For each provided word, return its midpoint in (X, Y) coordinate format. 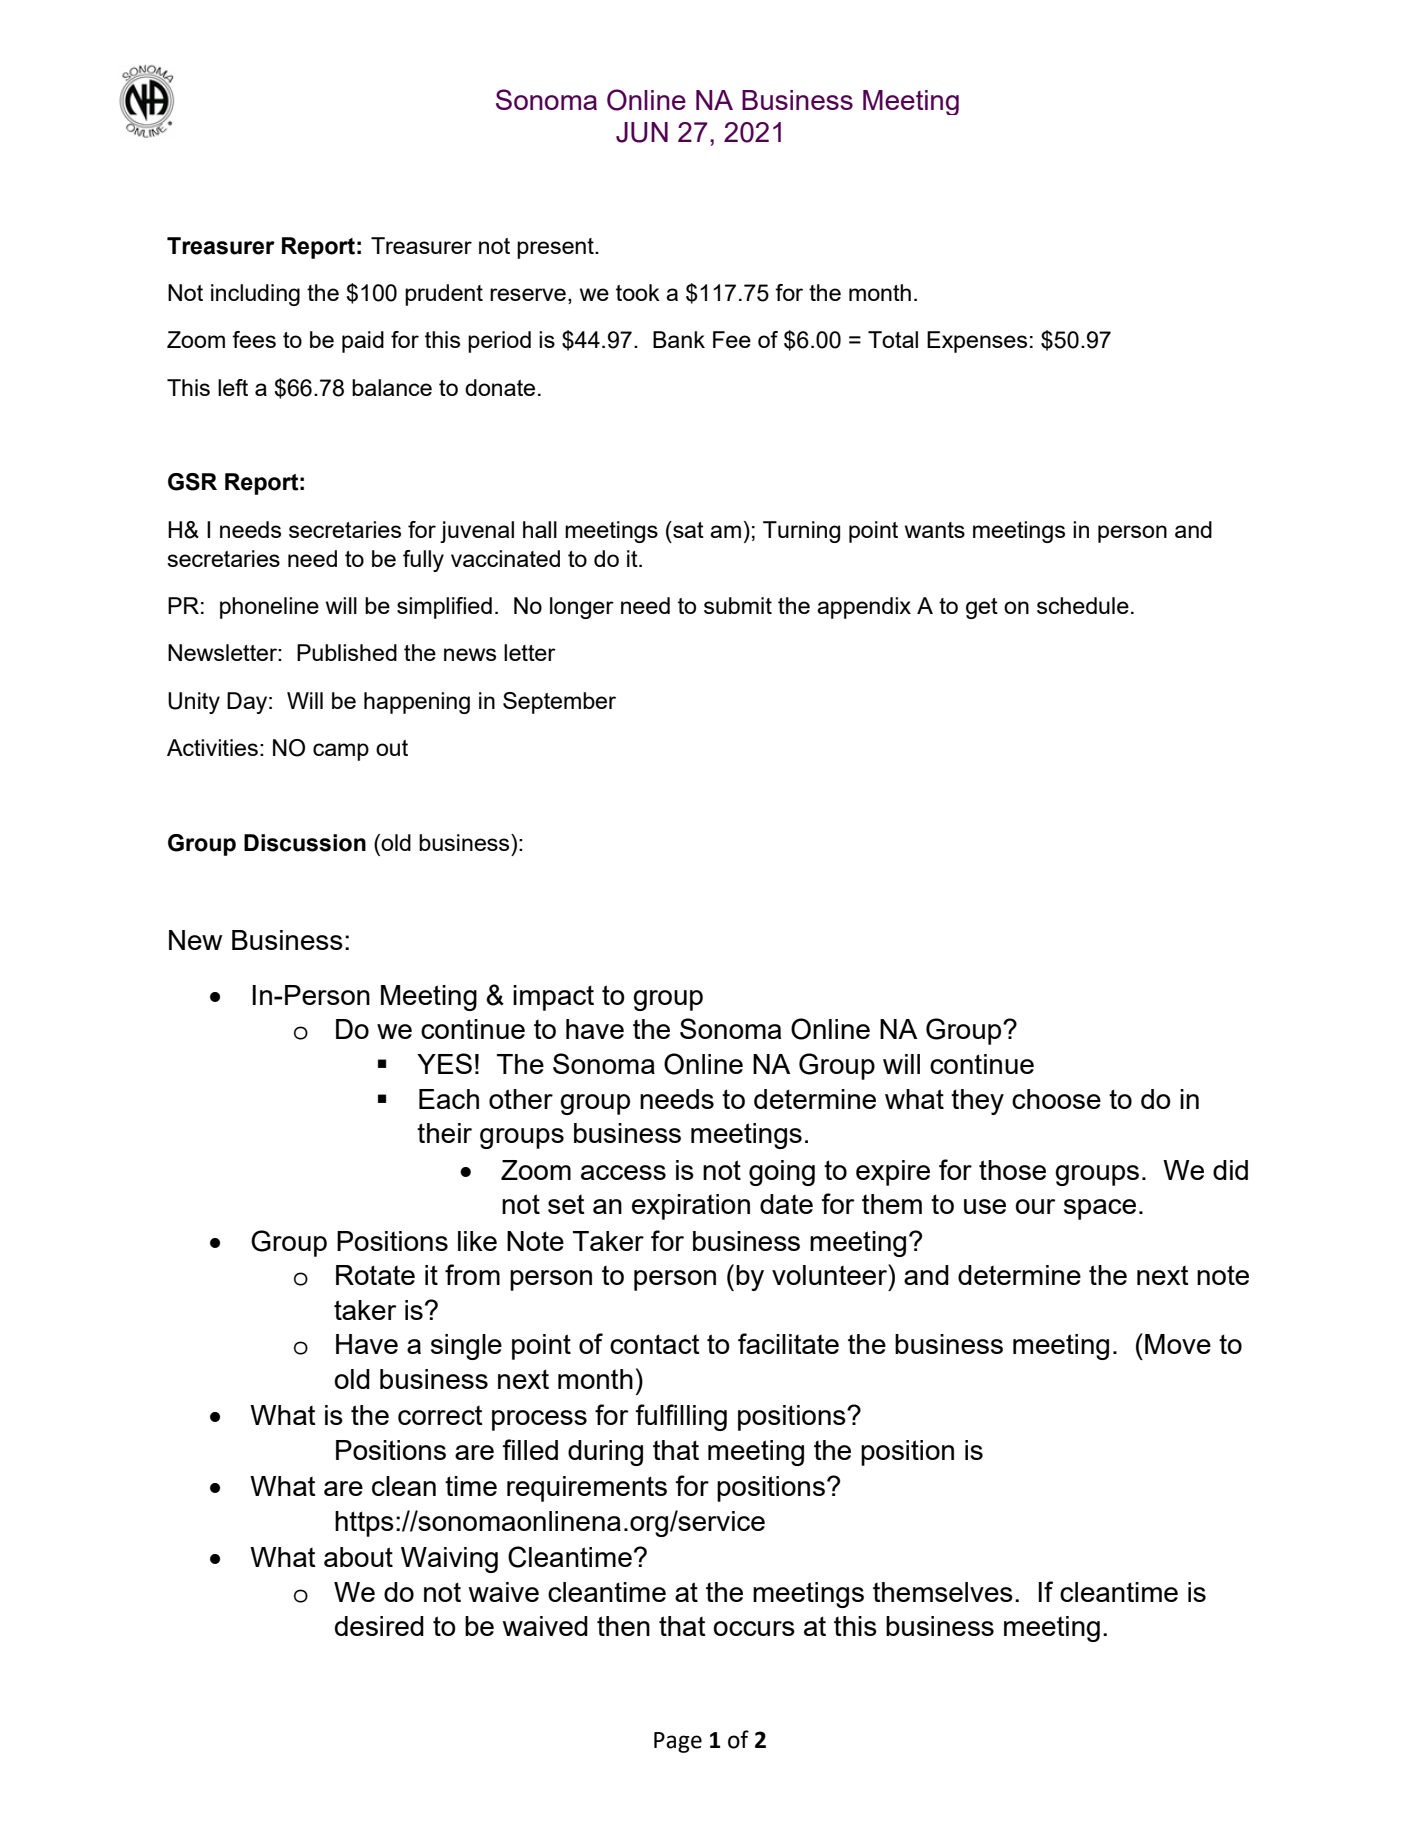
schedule (1083, 605)
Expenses (977, 342)
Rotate (375, 1275)
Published (347, 652)
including (255, 295)
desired (379, 1626)
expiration (691, 1207)
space (1100, 1209)
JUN (642, 132)
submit (738, 605)
